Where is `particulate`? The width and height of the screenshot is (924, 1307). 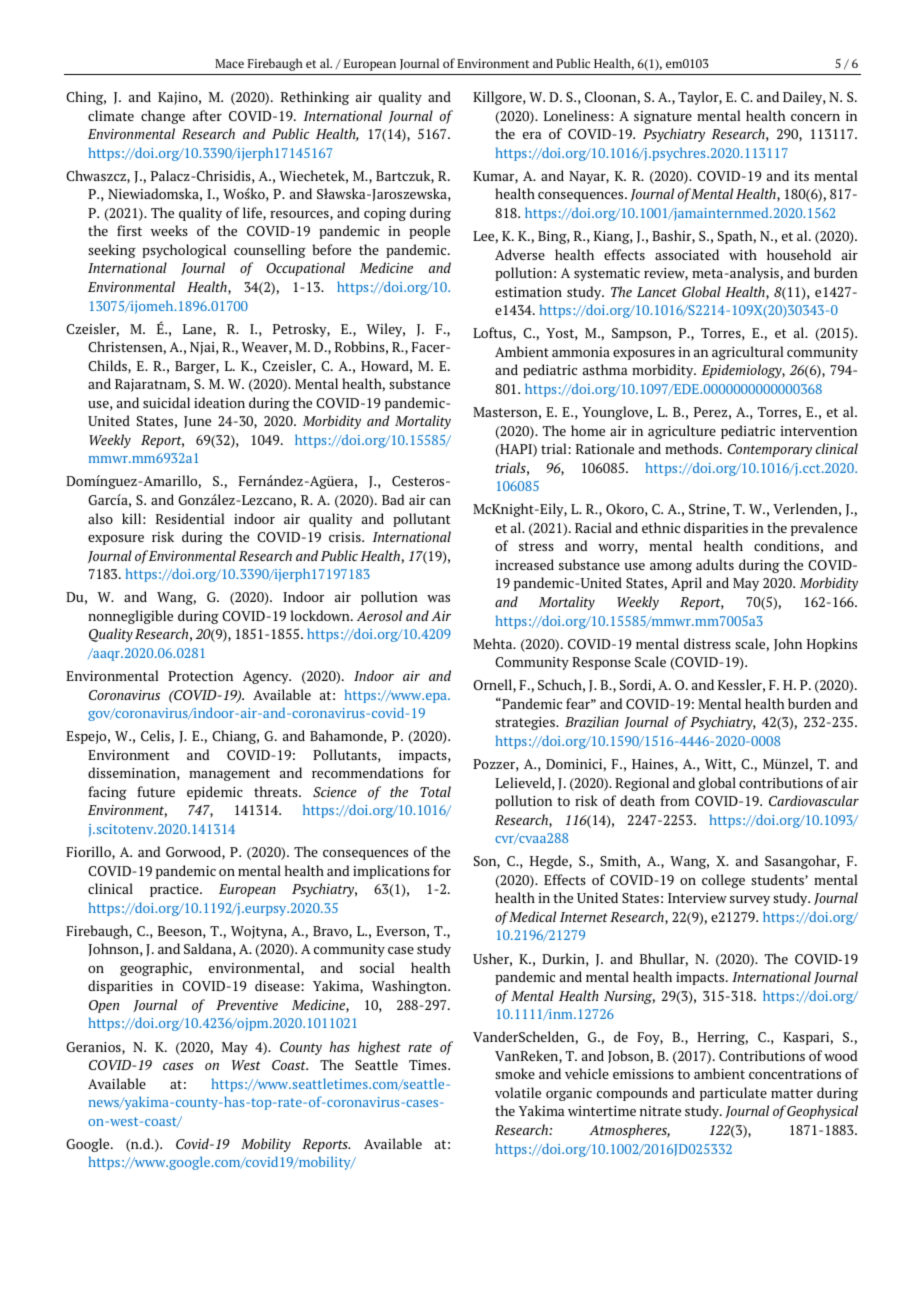 particulate is located at coordinates (733, 1094).
